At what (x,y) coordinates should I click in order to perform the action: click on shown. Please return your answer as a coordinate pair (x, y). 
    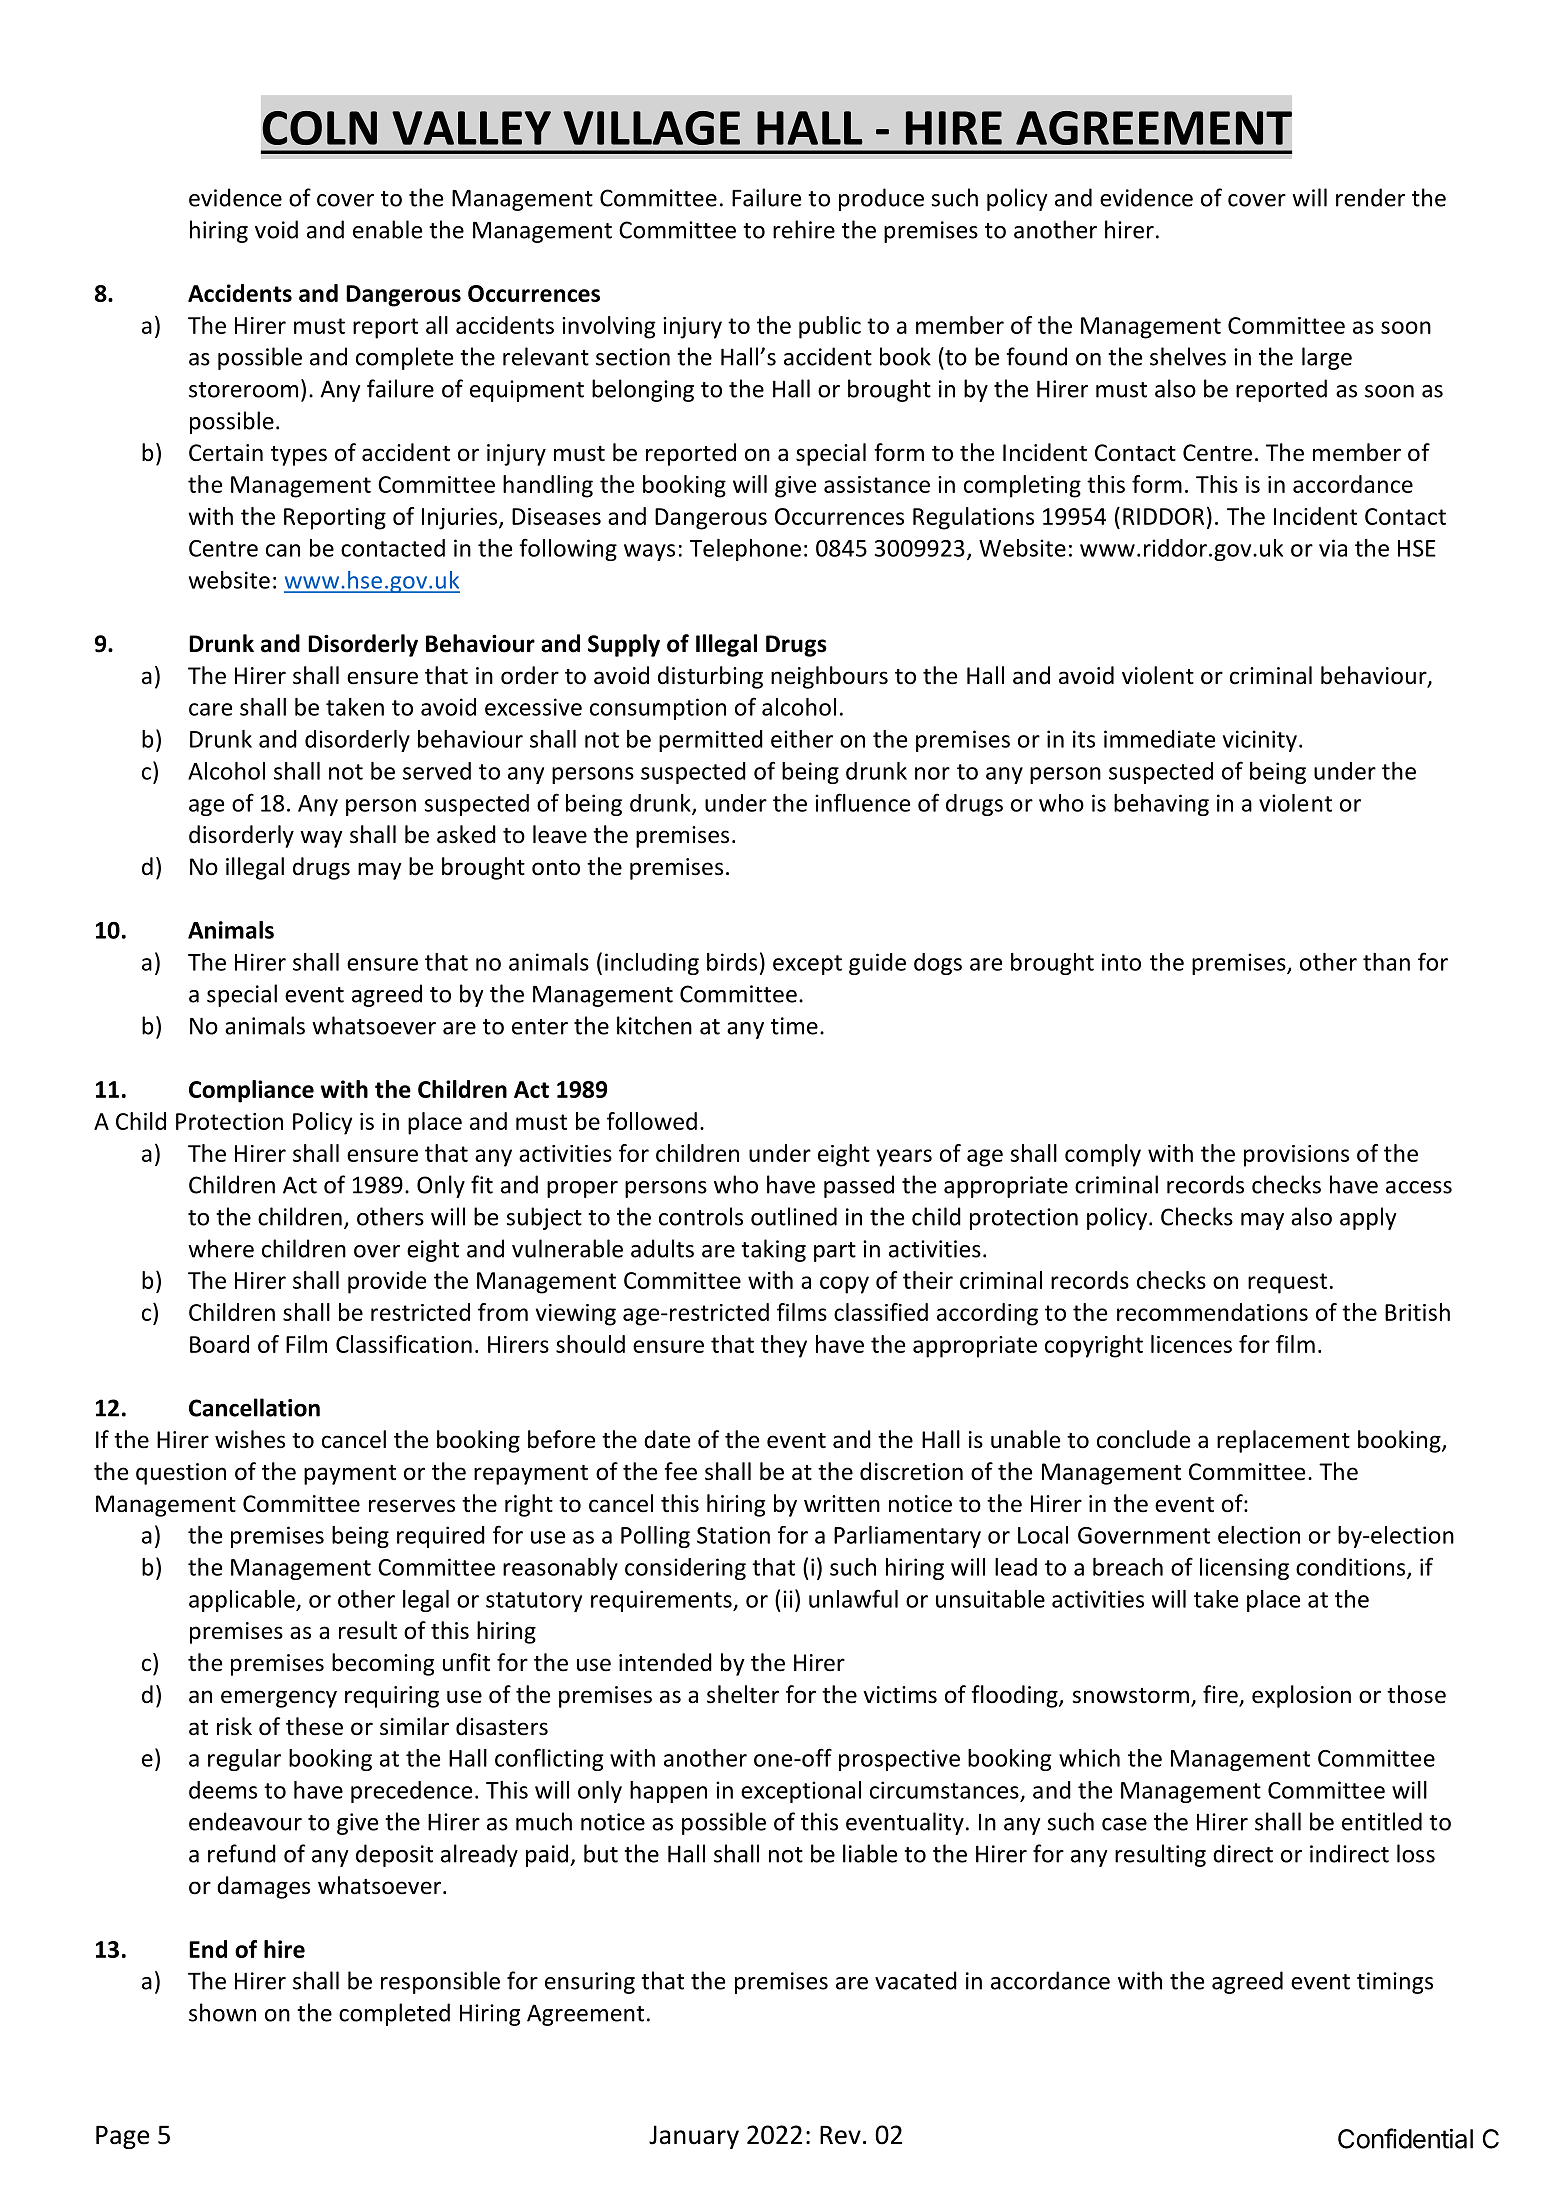
    Looking at the image, I should click on (222, 2012).
